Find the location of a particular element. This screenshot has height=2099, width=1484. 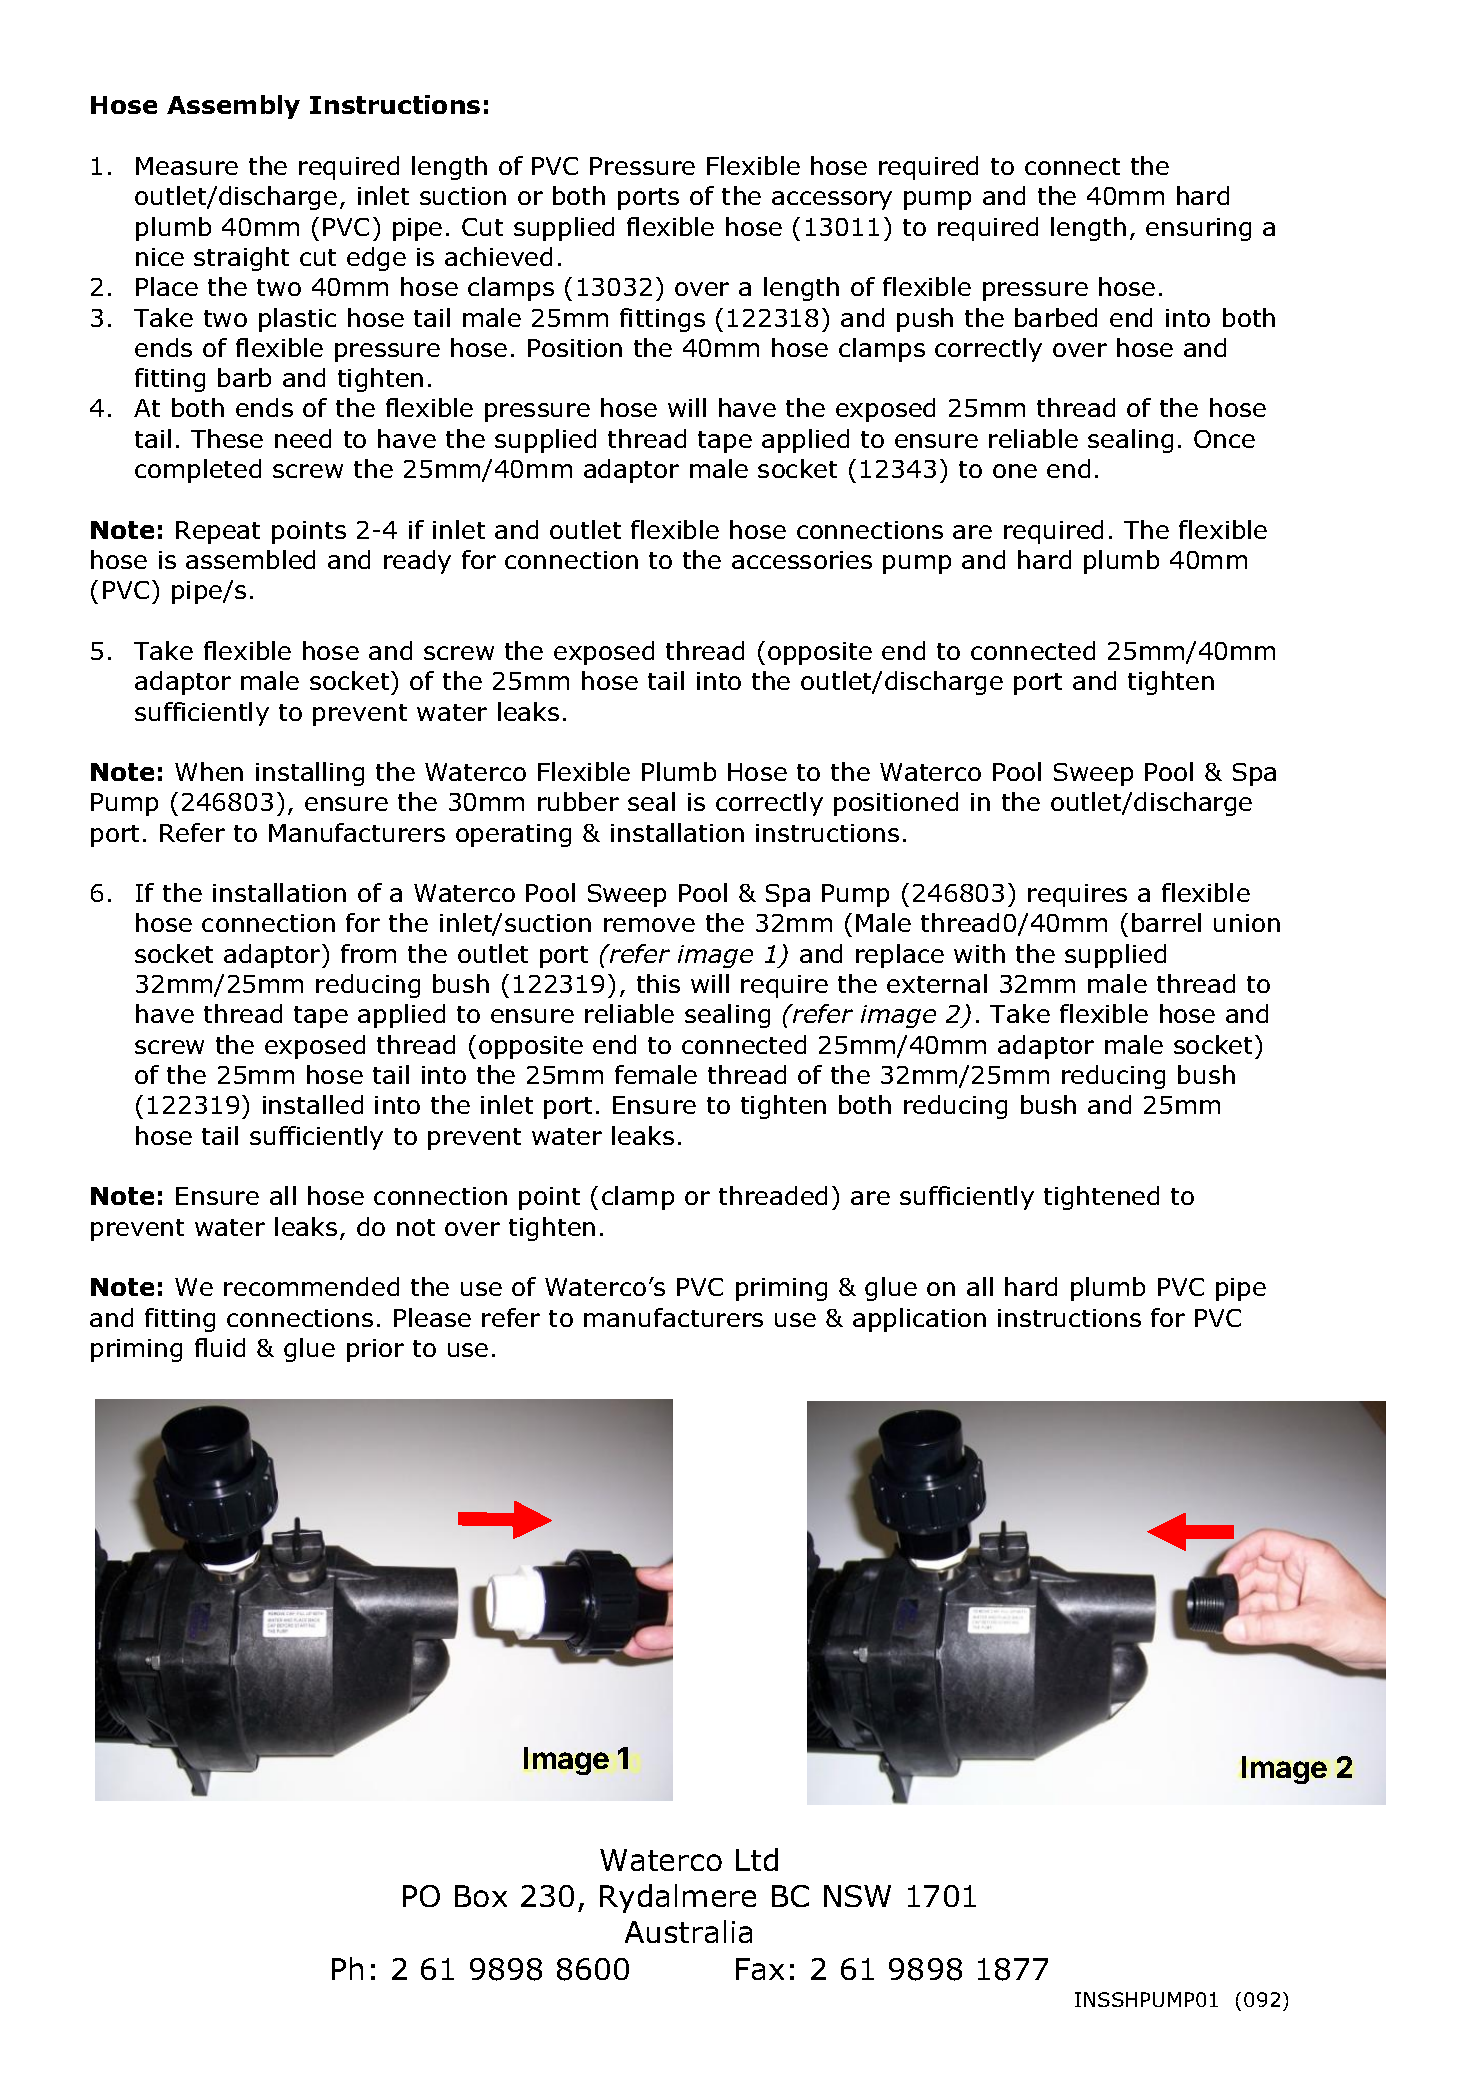

external is located at coordinates (937, 983).
